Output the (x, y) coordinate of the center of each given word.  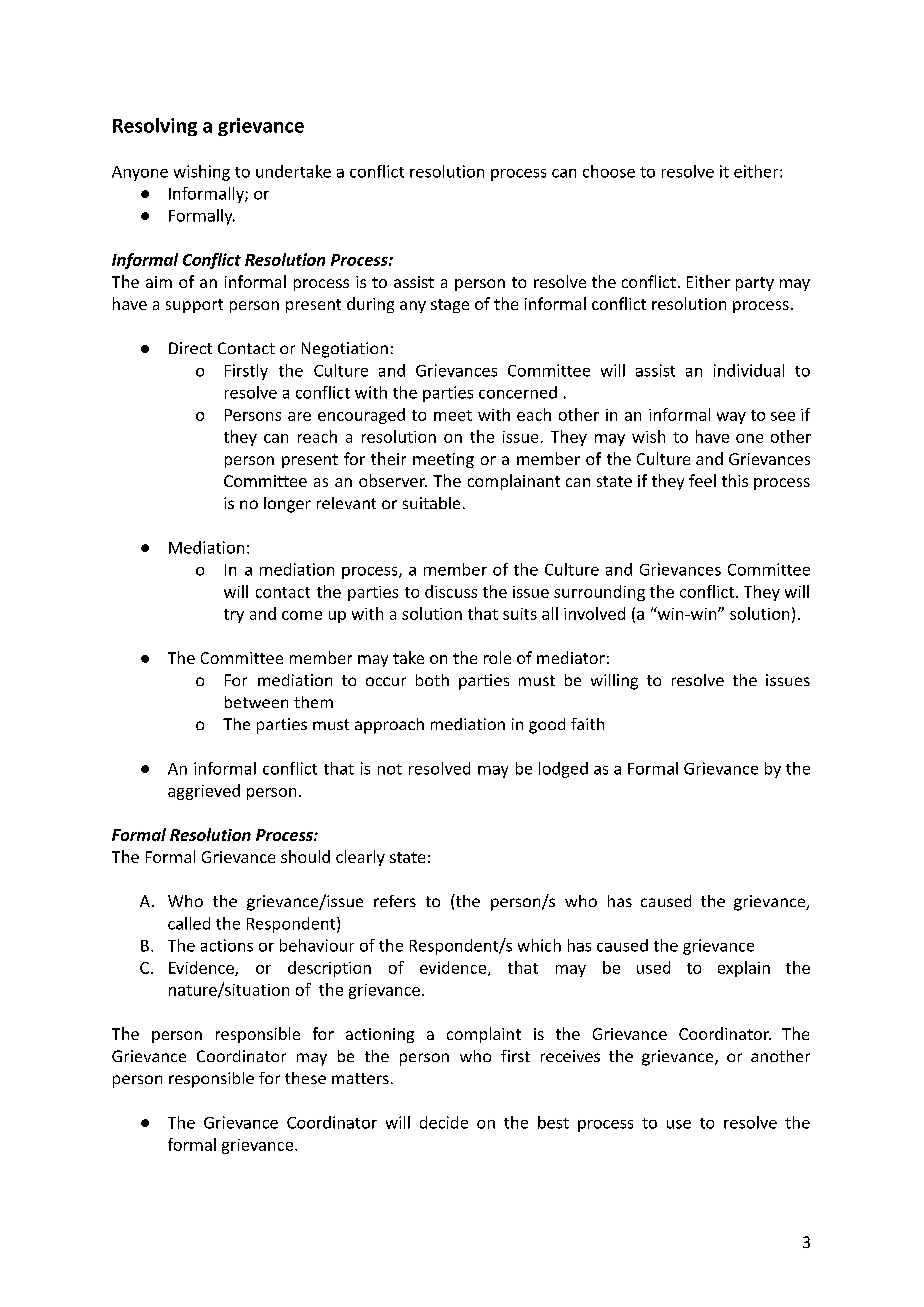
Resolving (155, 127)
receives (570, 1056)
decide (444, 1122)
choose (609, 171)
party (755, 284)
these (305, 1078)
